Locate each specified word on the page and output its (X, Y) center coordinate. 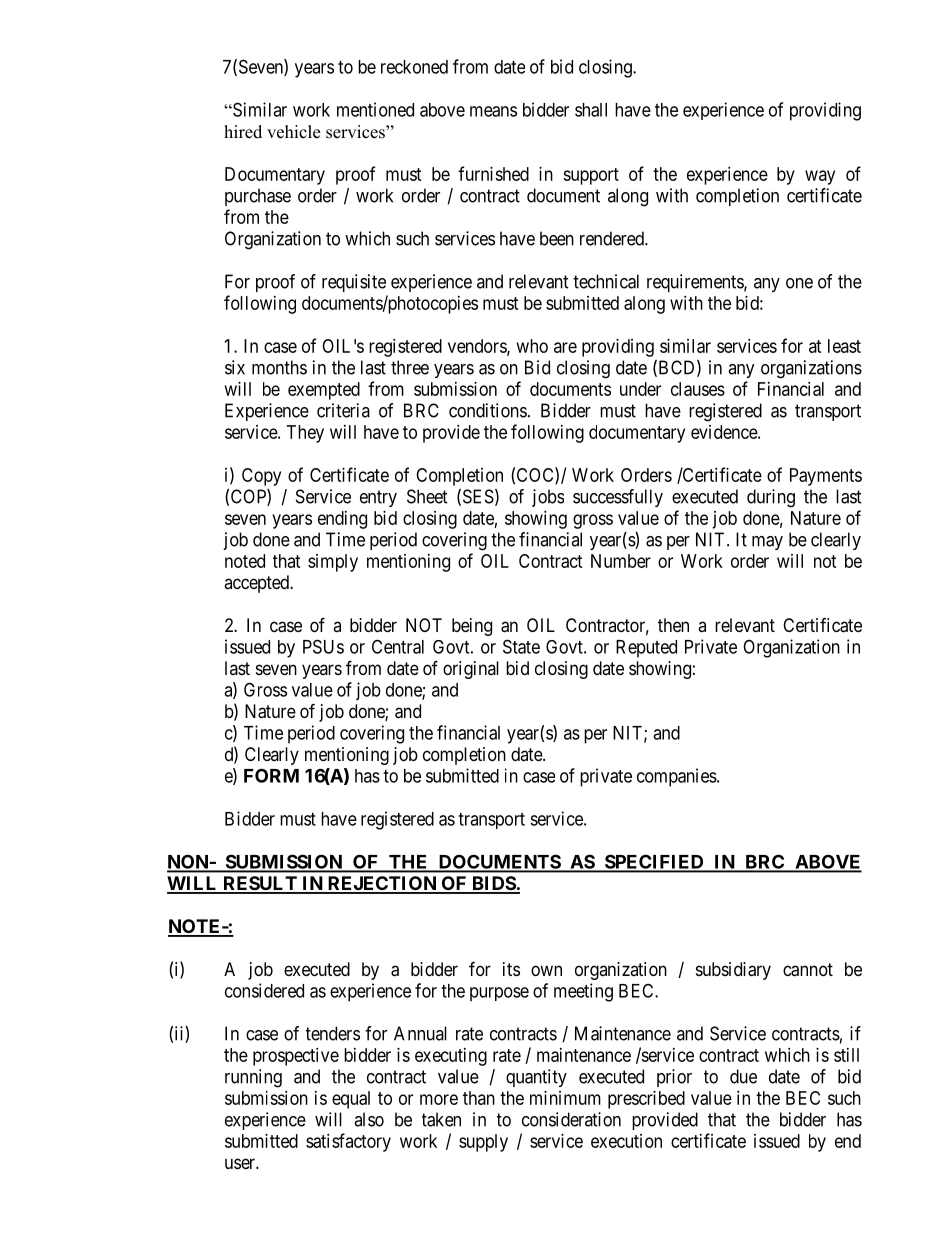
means (493, 111)
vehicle (293, 132)
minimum (565, 1098)
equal (351, 1100)
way (820, 177)
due (743, 1076)
